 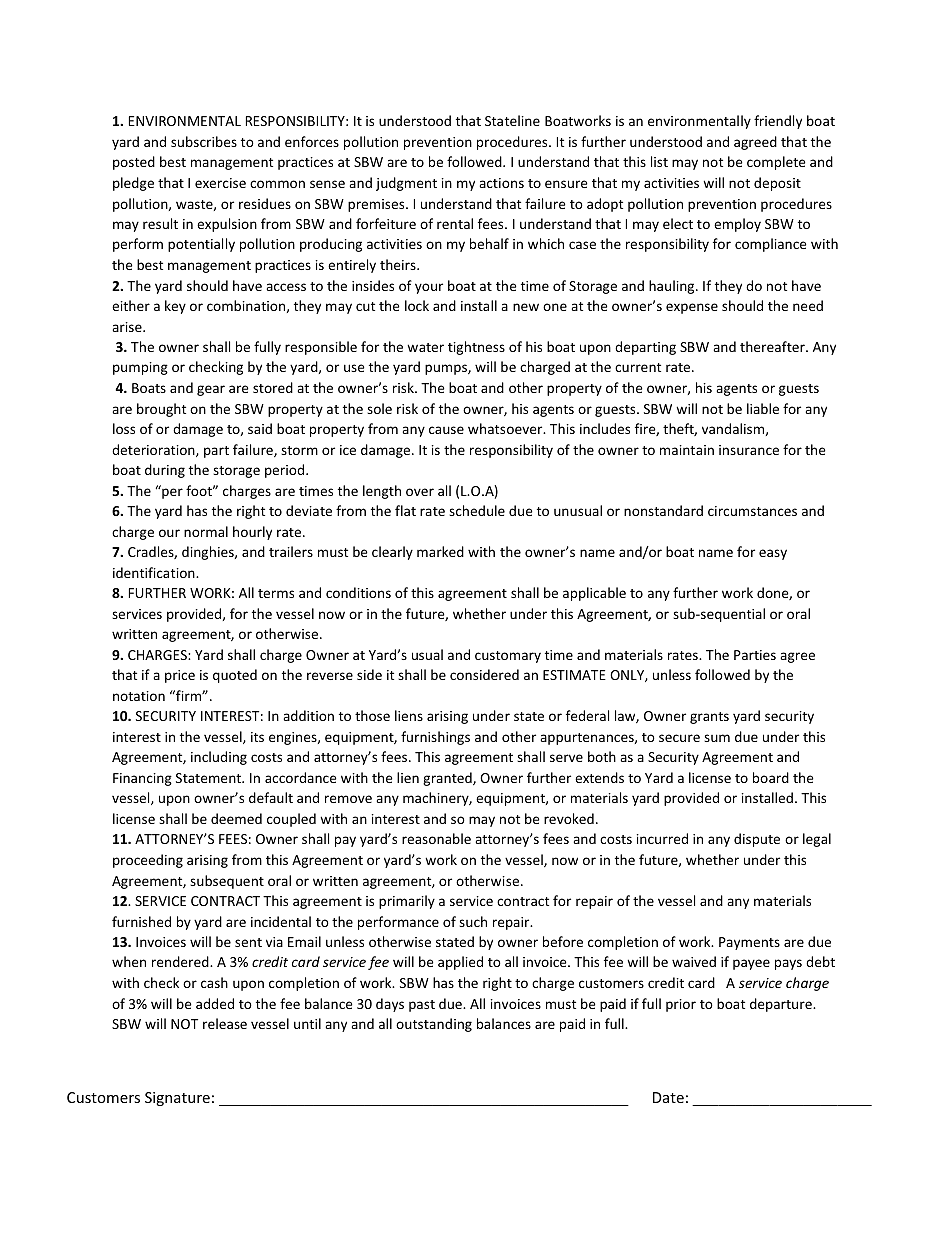 What do you see at coordinates (177, 1099) in the document?
I see `Signature` at bounding box center [177, 1099].
